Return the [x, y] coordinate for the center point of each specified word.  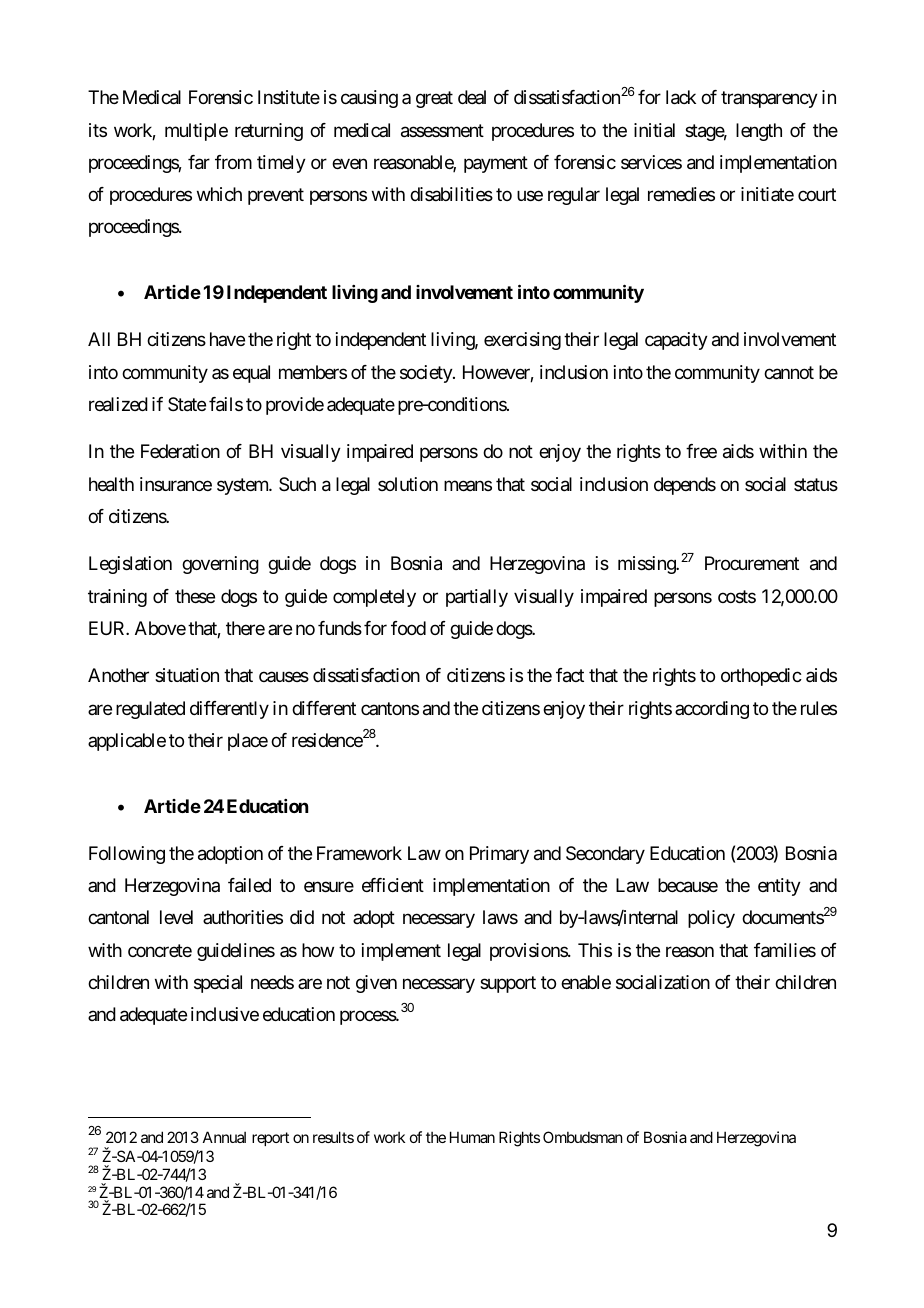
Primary [499, 855]
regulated [150, 710]
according [712, 710]
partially [477, 598]
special [218, 984]
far [199, 162]
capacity [676, 341]
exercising [522, 341]
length [759, 132]
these [195, 596]
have [227, 339]
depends [685, 486]
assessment [442, 131]
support [508, 984]
